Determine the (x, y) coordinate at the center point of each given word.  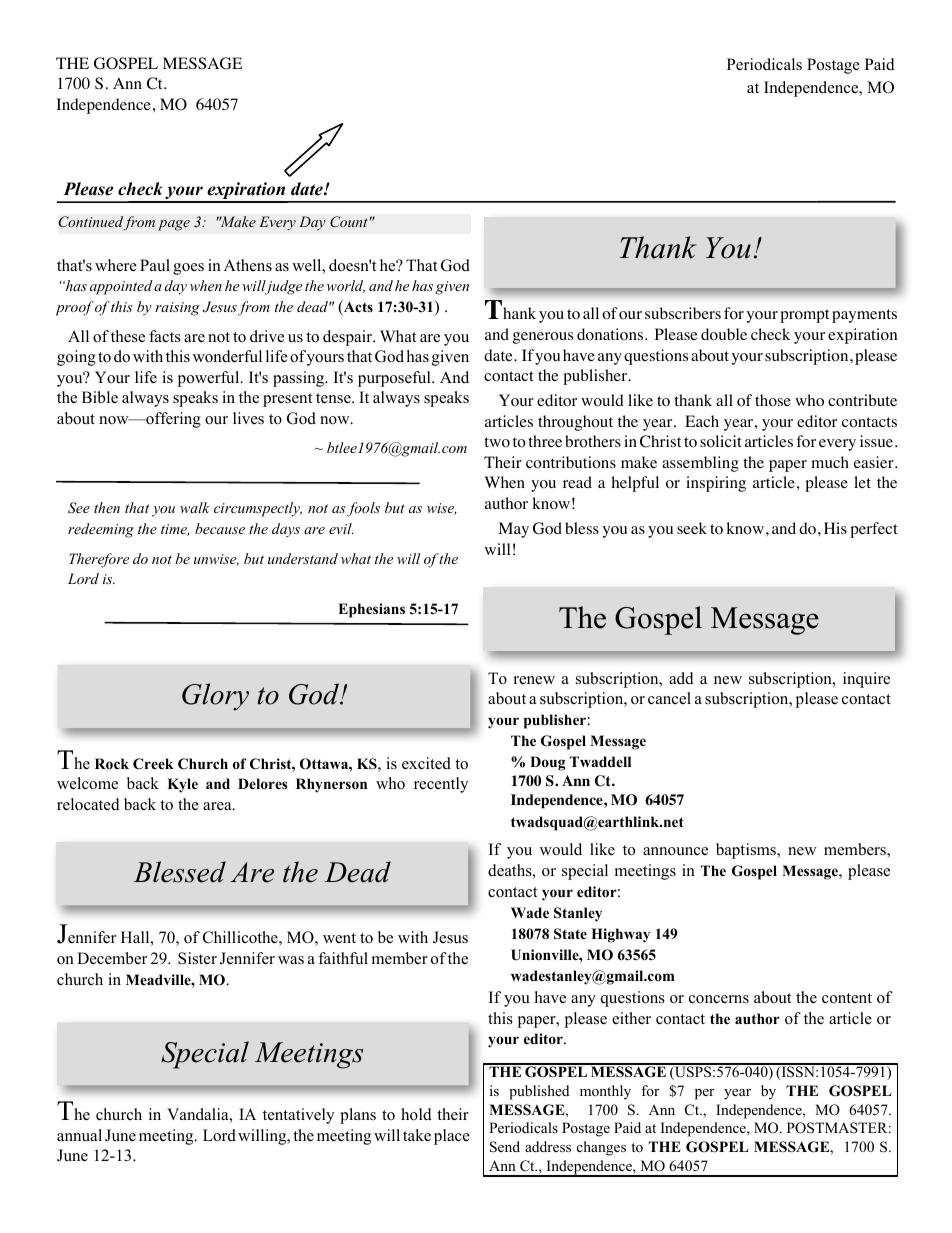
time (175, 530)
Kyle (182, 785)
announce (675, 851)
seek (692, 528)
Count (349, 222)
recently (441, 785)
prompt (804, 316)
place (452, 1137)
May (513, 530)
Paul (155, 265)
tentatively (298, 1116)
